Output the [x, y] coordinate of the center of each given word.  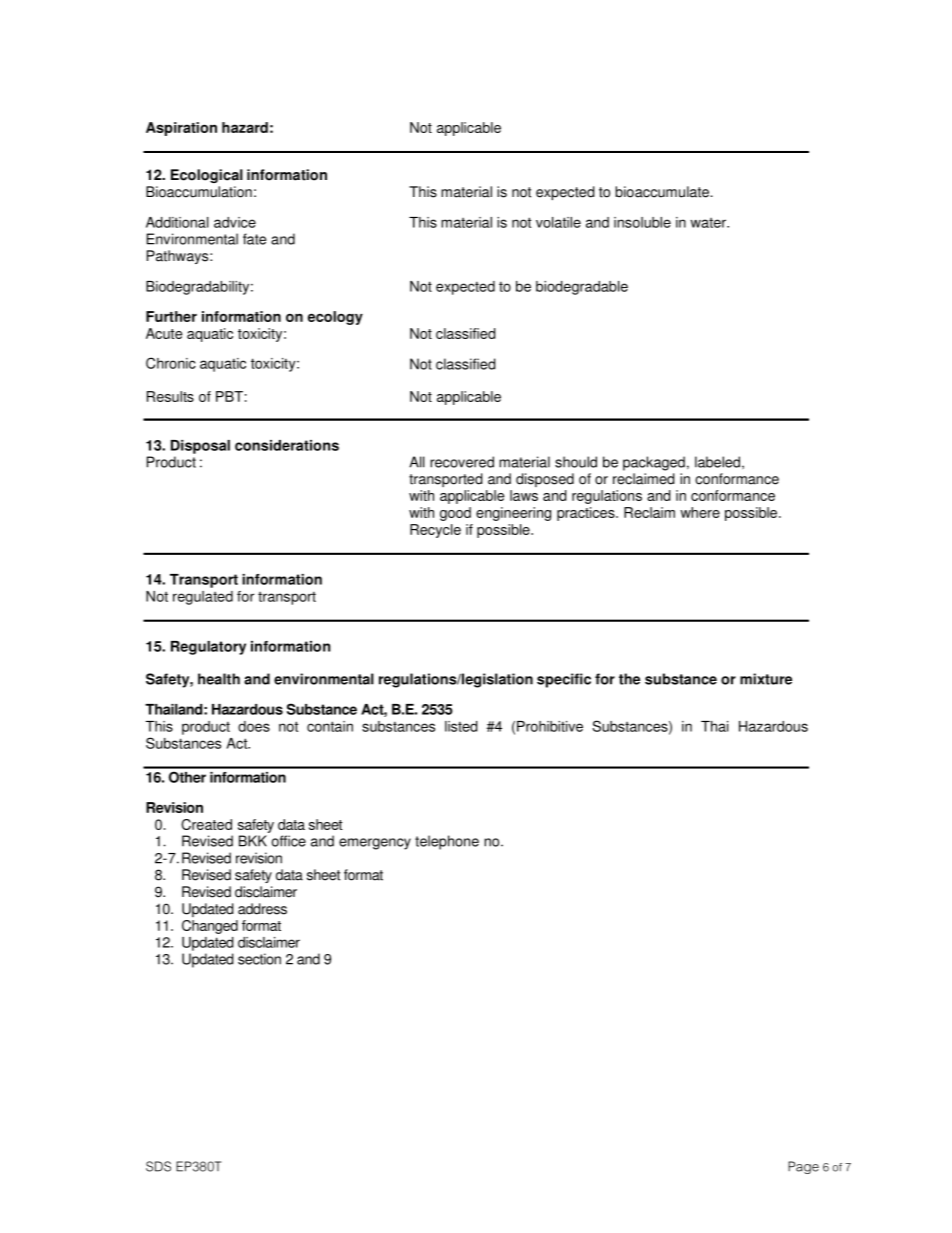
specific [564, 680]
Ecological [207, 176]
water [709, 223]
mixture [766, 679]
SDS [158, 1166]
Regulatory [208, 648]
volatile [558, 222]
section [259, 959]
